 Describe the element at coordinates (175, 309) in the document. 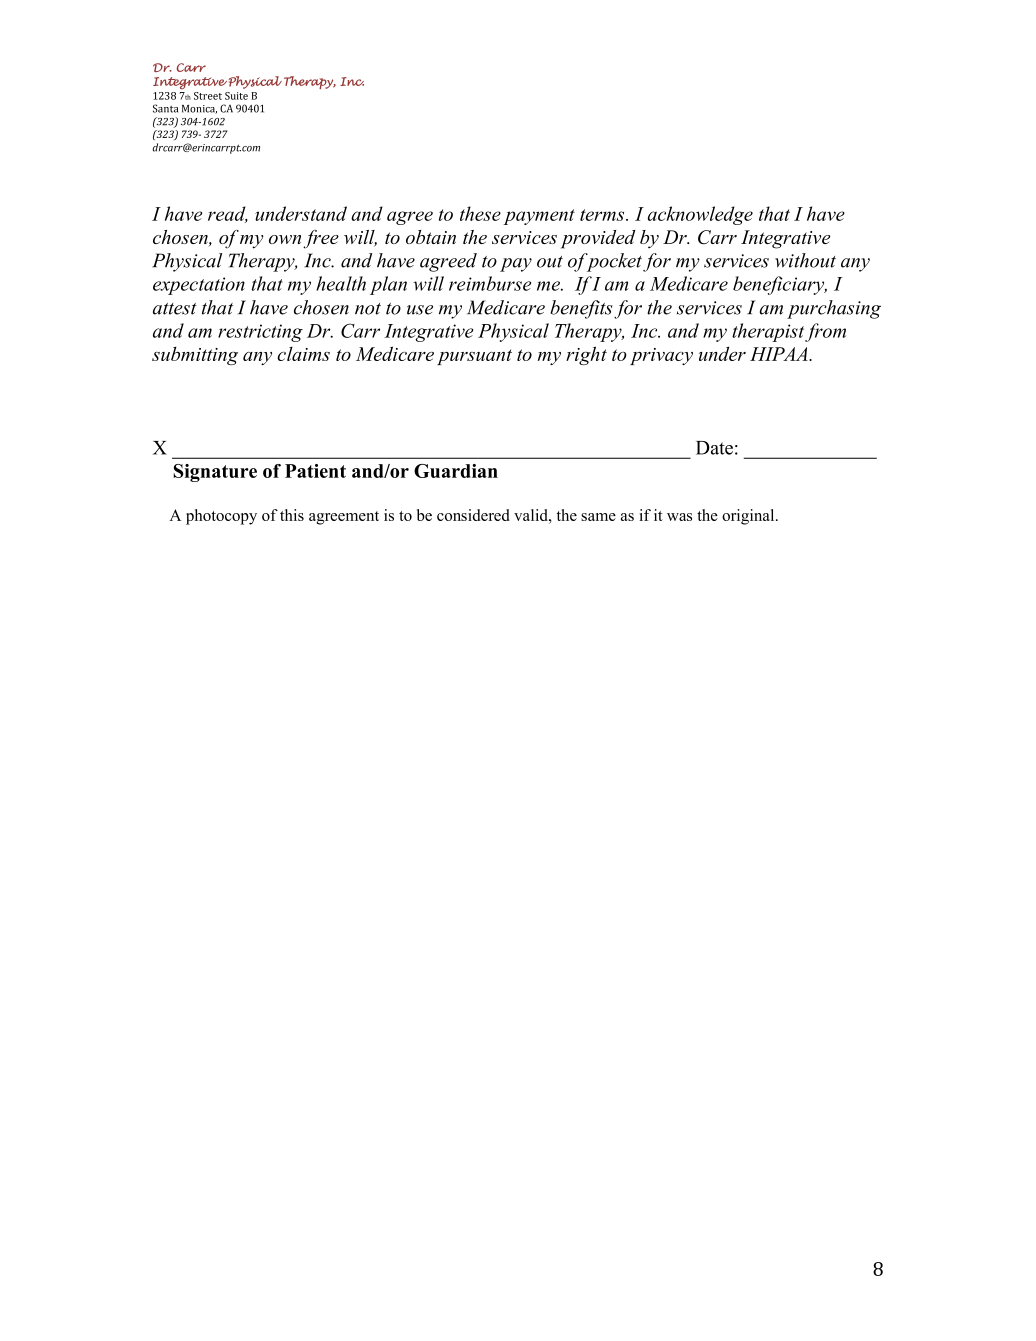

I see `attest` at that location.
